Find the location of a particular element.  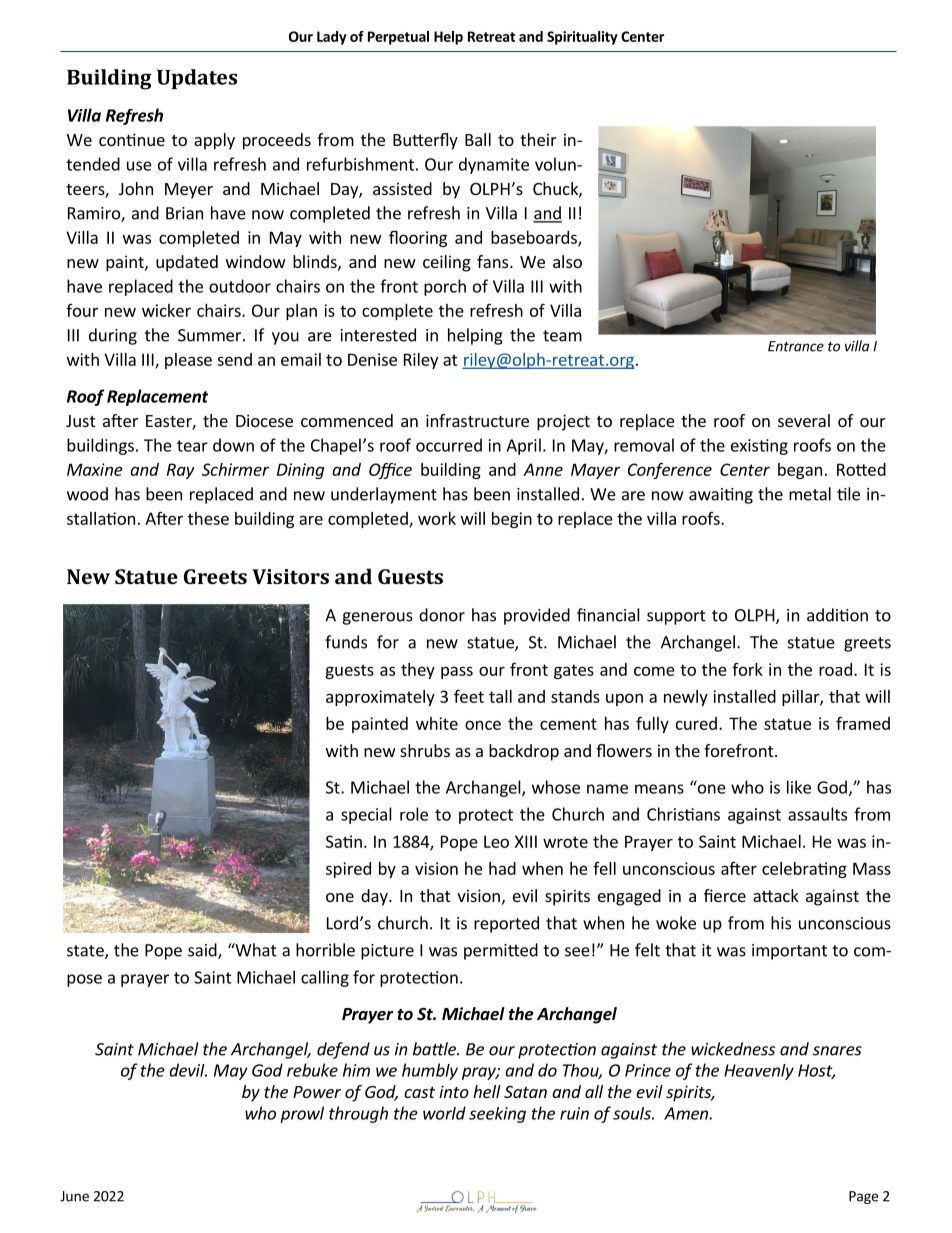

June is located at coordinates (74, 1196).
